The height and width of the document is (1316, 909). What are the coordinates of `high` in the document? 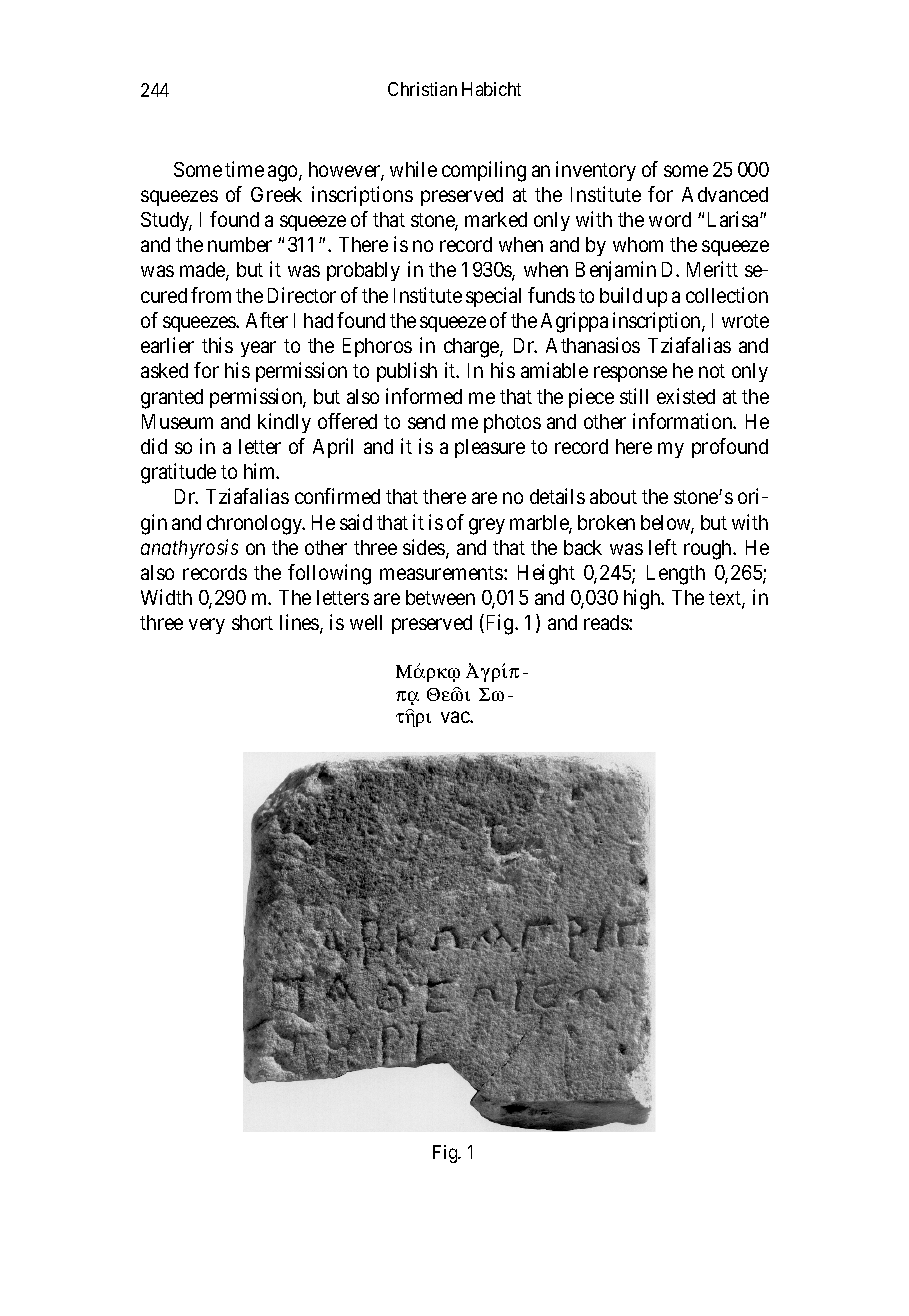 It's located at (643, 599).
